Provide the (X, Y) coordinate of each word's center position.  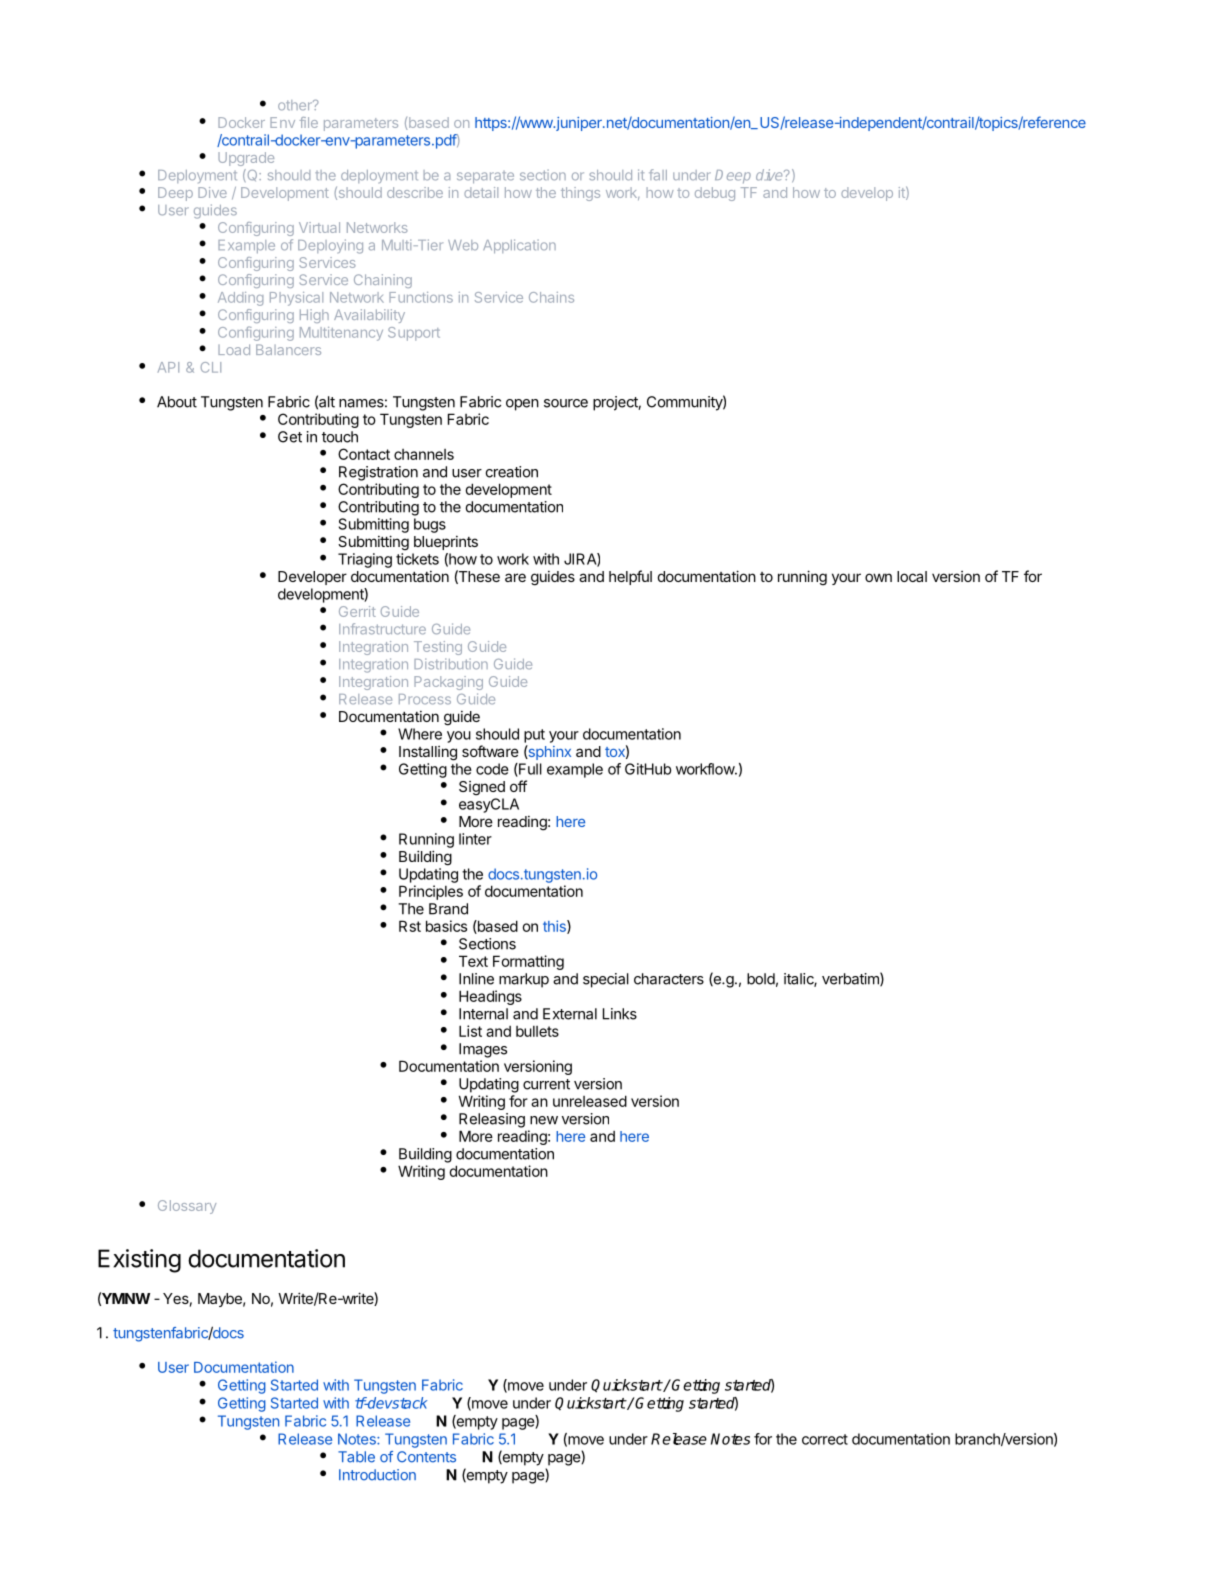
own (878, 577)
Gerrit (357, 611)
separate (485, 177)
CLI (211, 367)
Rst (410, 926)
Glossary (187, 1207)
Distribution (451, 664)
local (912, 576)
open (522, 405)
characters (669, 979)
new (544, 1120)
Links (620, 1014)
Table (356, 1457)
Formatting (528, 962)
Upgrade (246, 159)
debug (715, 194)
